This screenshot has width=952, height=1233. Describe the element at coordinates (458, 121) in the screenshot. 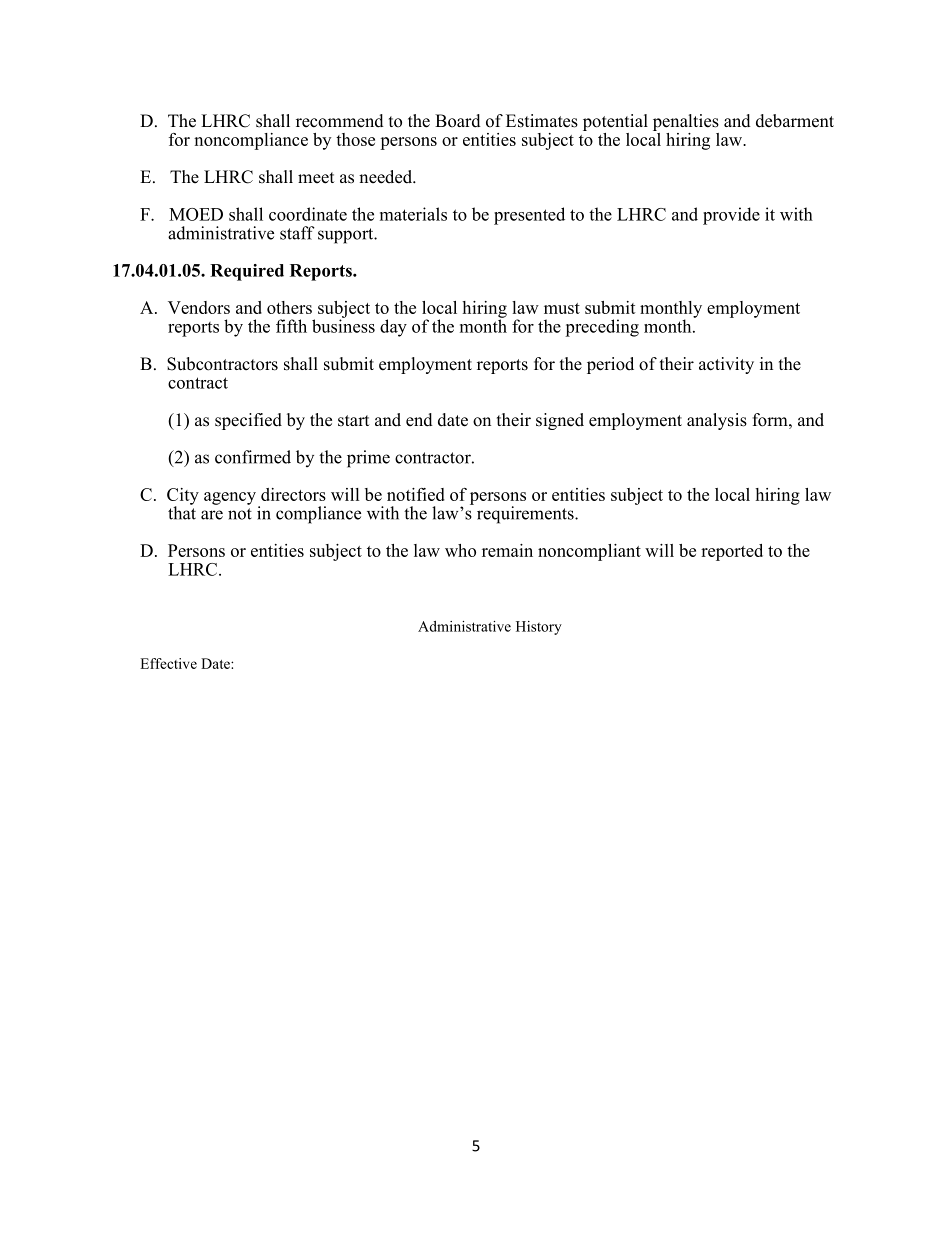

I see `Board` at that location.
